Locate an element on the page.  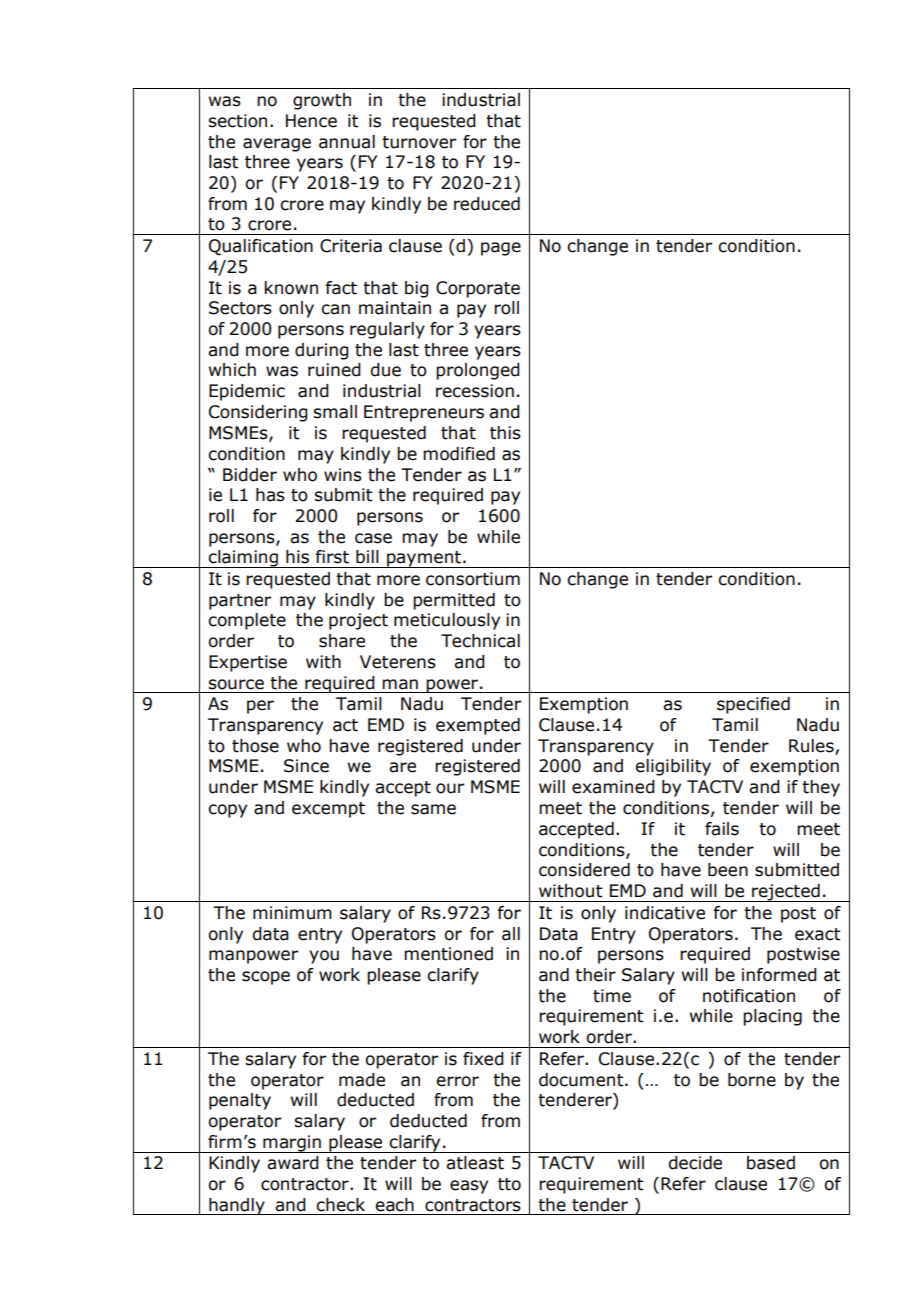
page is located at coordinates (501, 249).
